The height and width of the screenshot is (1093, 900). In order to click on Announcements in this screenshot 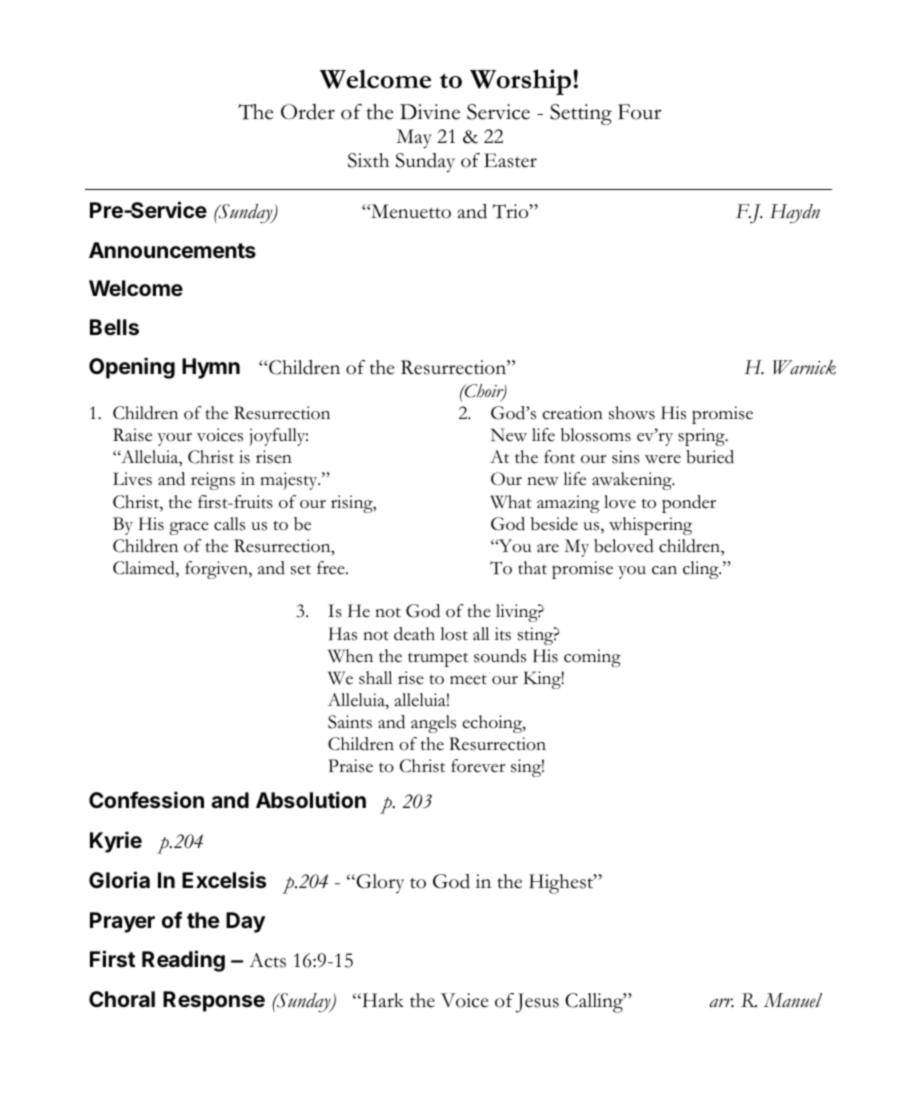, I will do `click(172, 250)`.
